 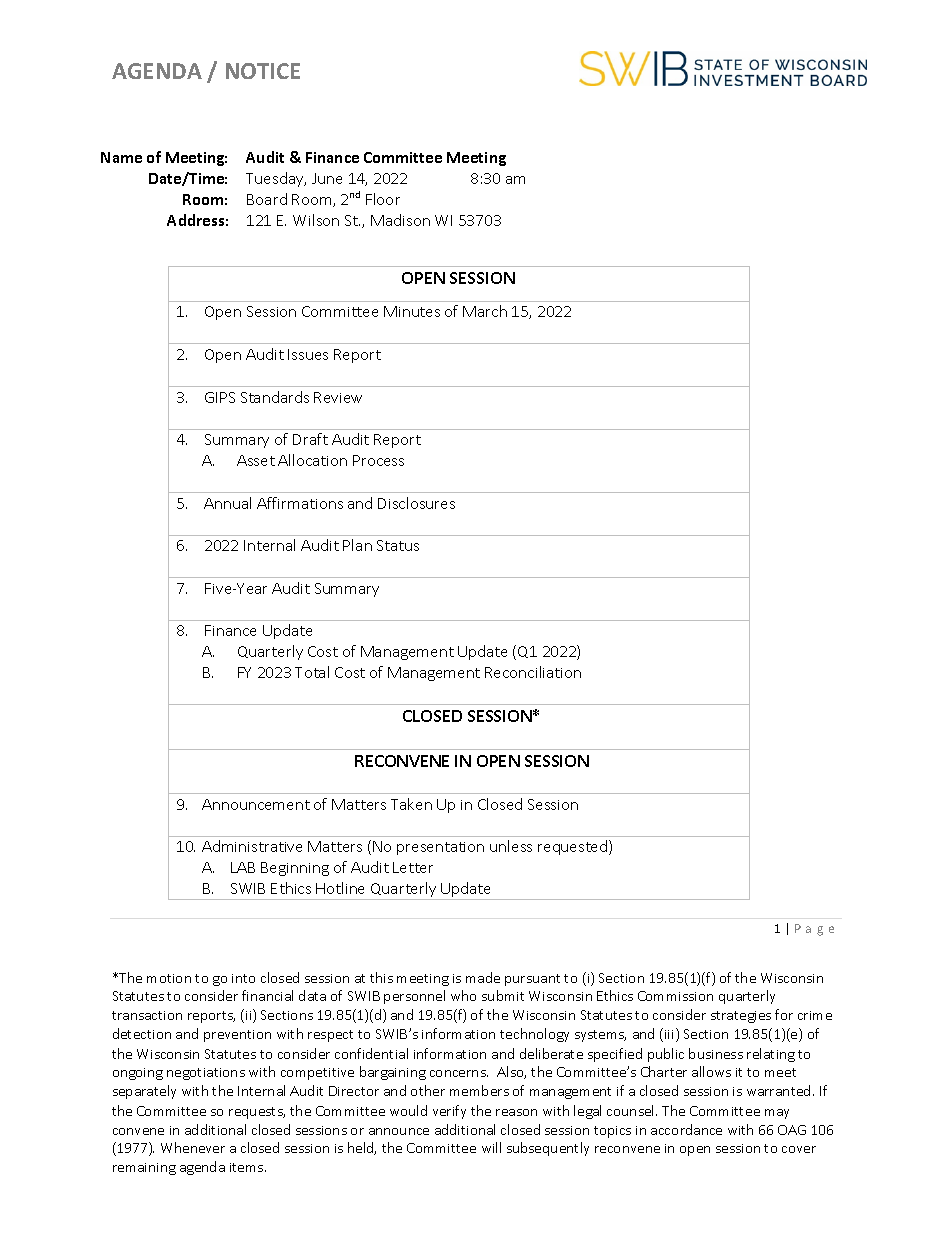 I want to click on March, so click(x=485, y=311).
